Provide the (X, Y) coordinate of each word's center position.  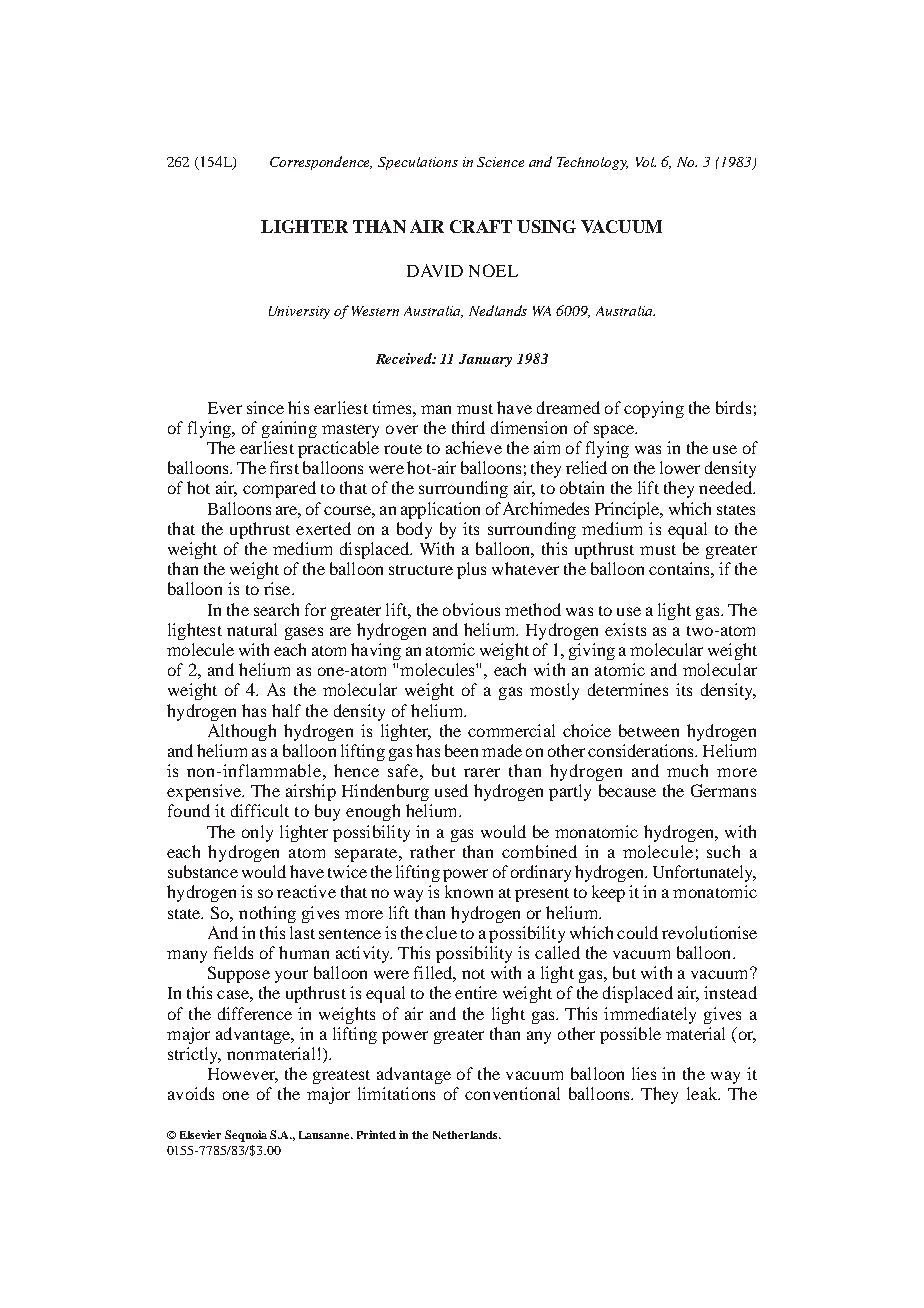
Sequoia (246, 1136)
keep (608, 893)
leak (703, 1093)
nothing (267, 914)
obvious (471, 609)
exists (625, 629)
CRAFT (481, 226)
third (468, 427)
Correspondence (321, 163)
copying (654, 409)
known (469, 891)
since (265, 407)
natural (252, 629)
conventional (512, 1093)
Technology (592, 163)
